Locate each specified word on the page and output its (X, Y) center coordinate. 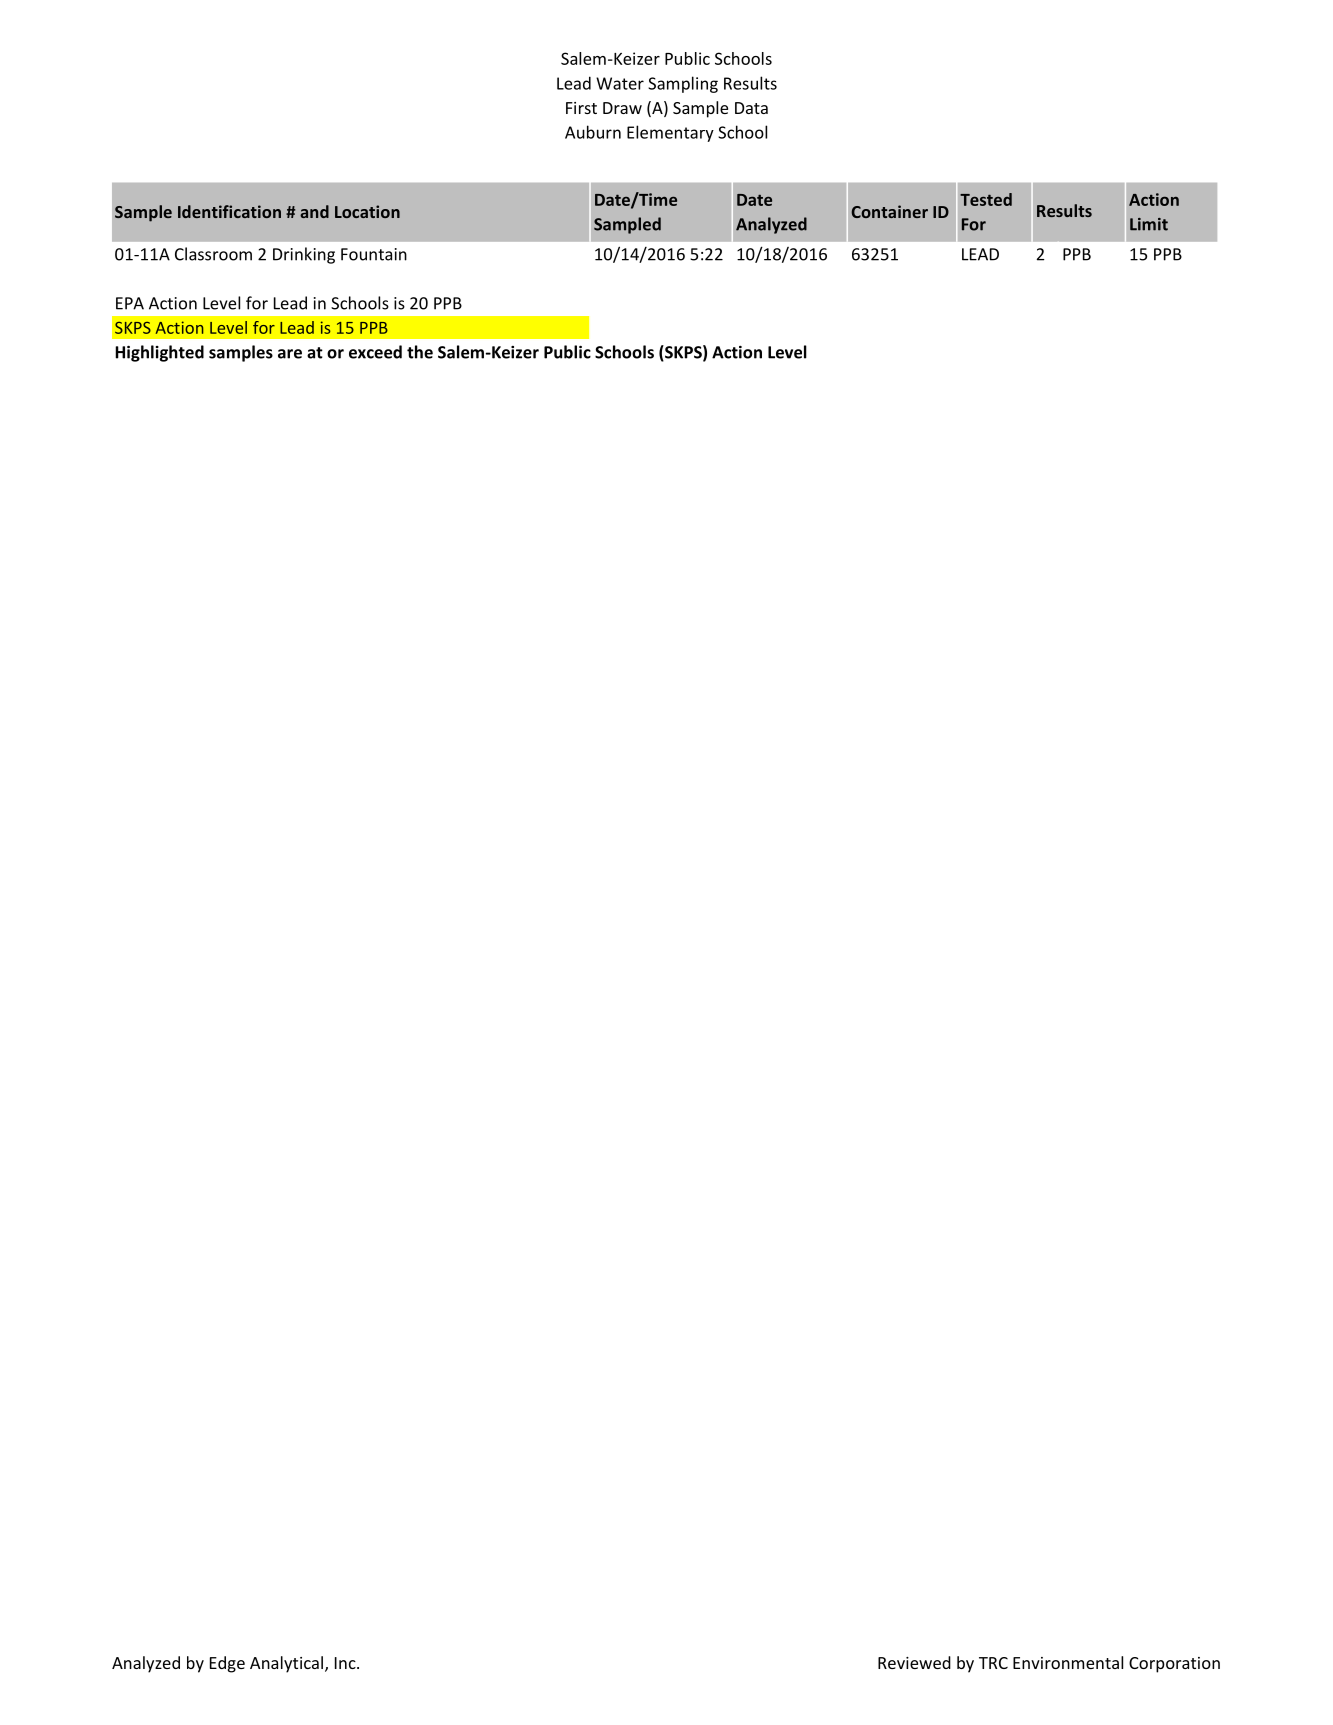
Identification (229, 211)
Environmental (1068, 1662)
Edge (227, 1664)
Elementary (670, 133)
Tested (986, 199)
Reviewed (914, 1662)
